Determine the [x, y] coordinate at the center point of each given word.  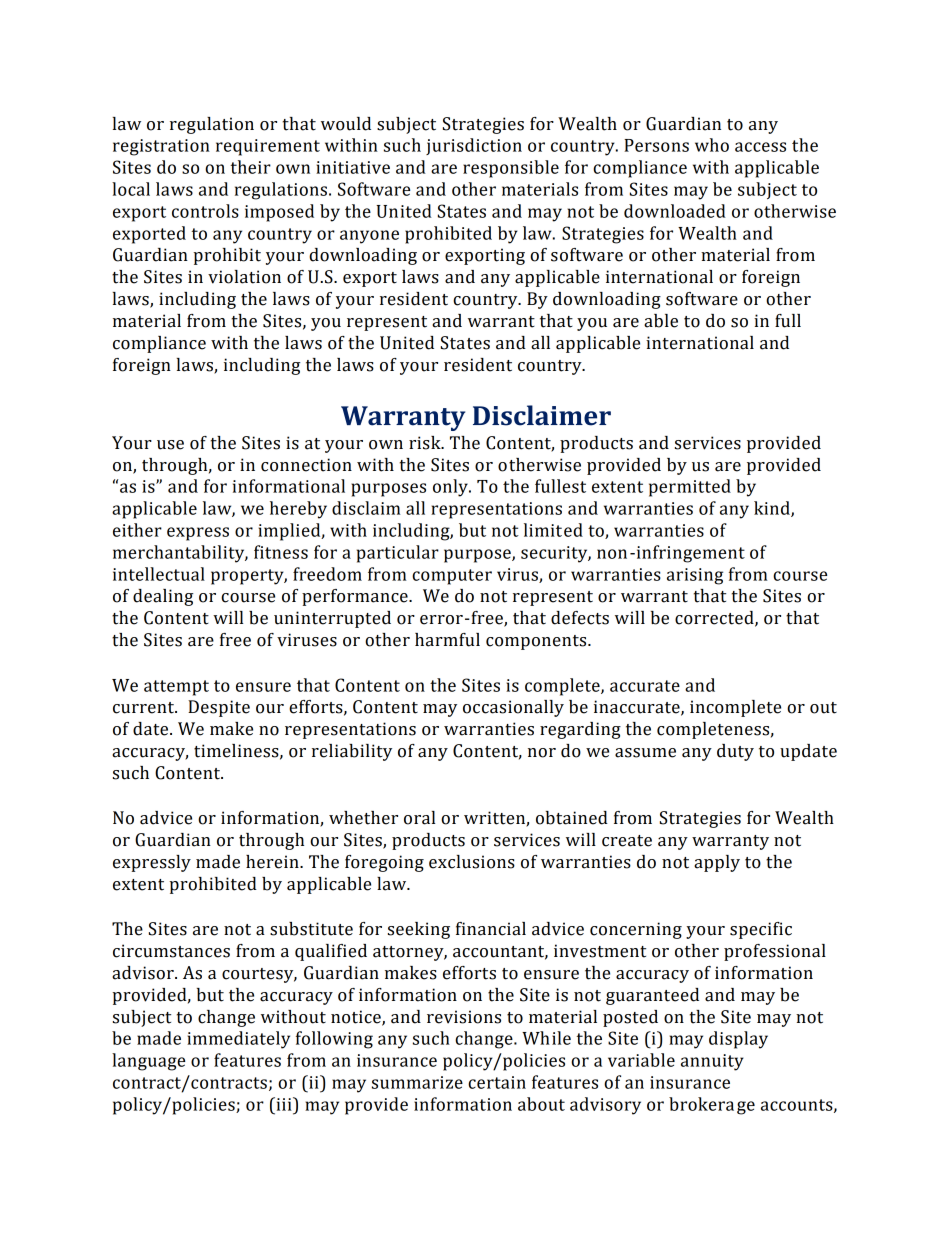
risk [426, 443]
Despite [219, 708]
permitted [690, 488]
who [712, 145]
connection [306, 465]
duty [735, 752]
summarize [417, 1082]
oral [419, 818]
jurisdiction [474, 146]
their [250, 167]
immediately [238, 1040]
